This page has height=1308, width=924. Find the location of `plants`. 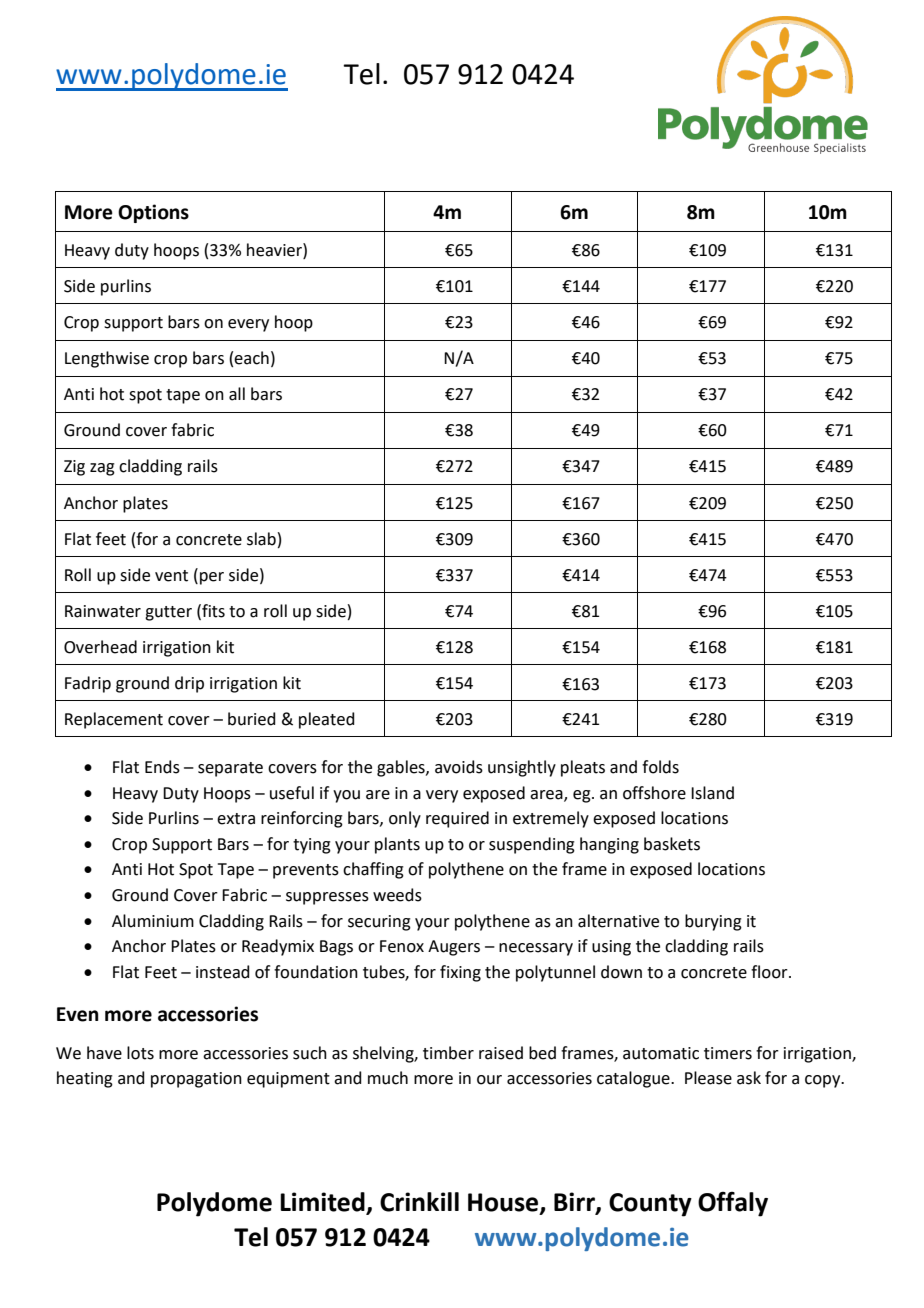

plants is located at coordinates (397, 845).
